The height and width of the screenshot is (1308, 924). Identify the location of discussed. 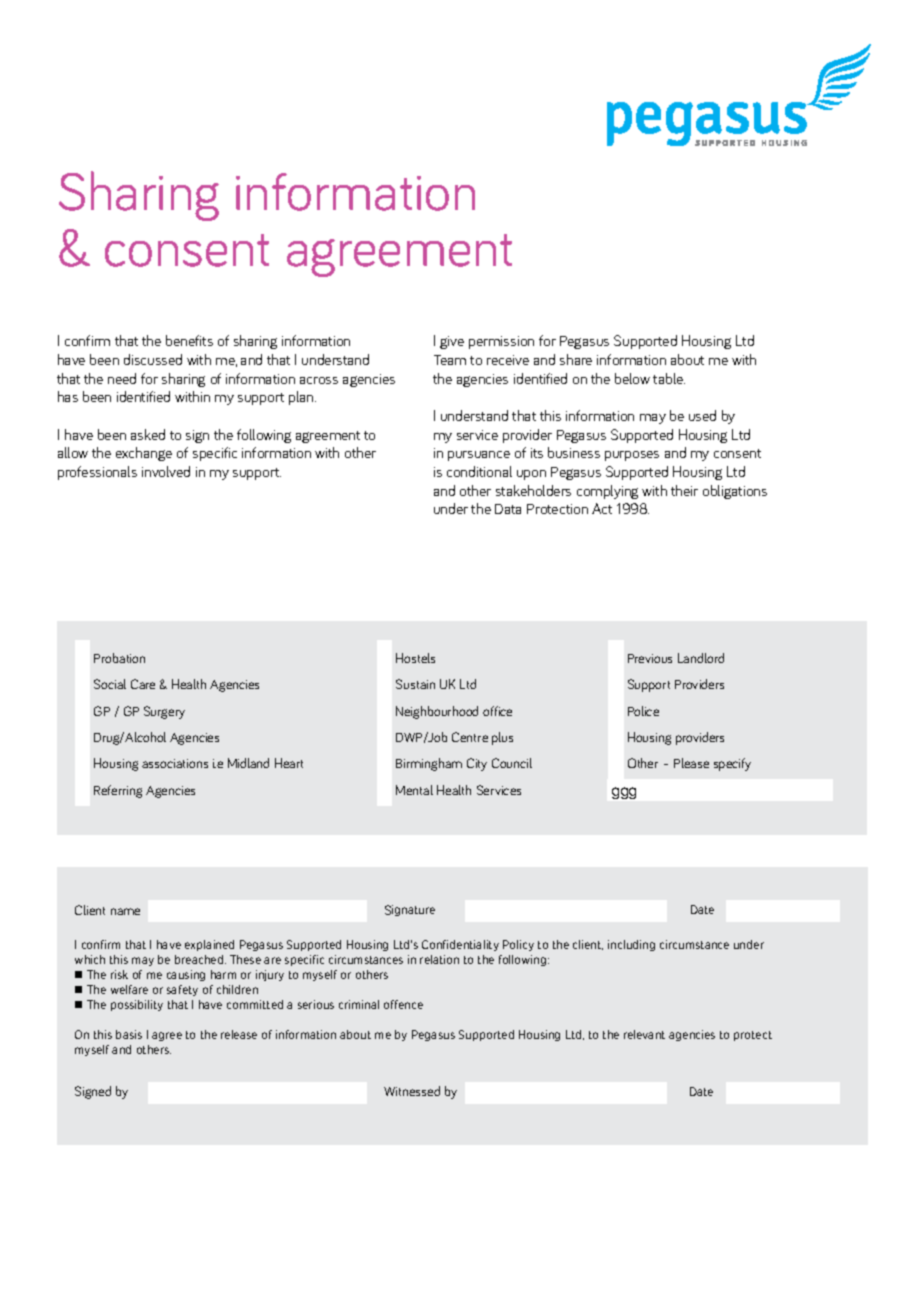
(153, 359).
